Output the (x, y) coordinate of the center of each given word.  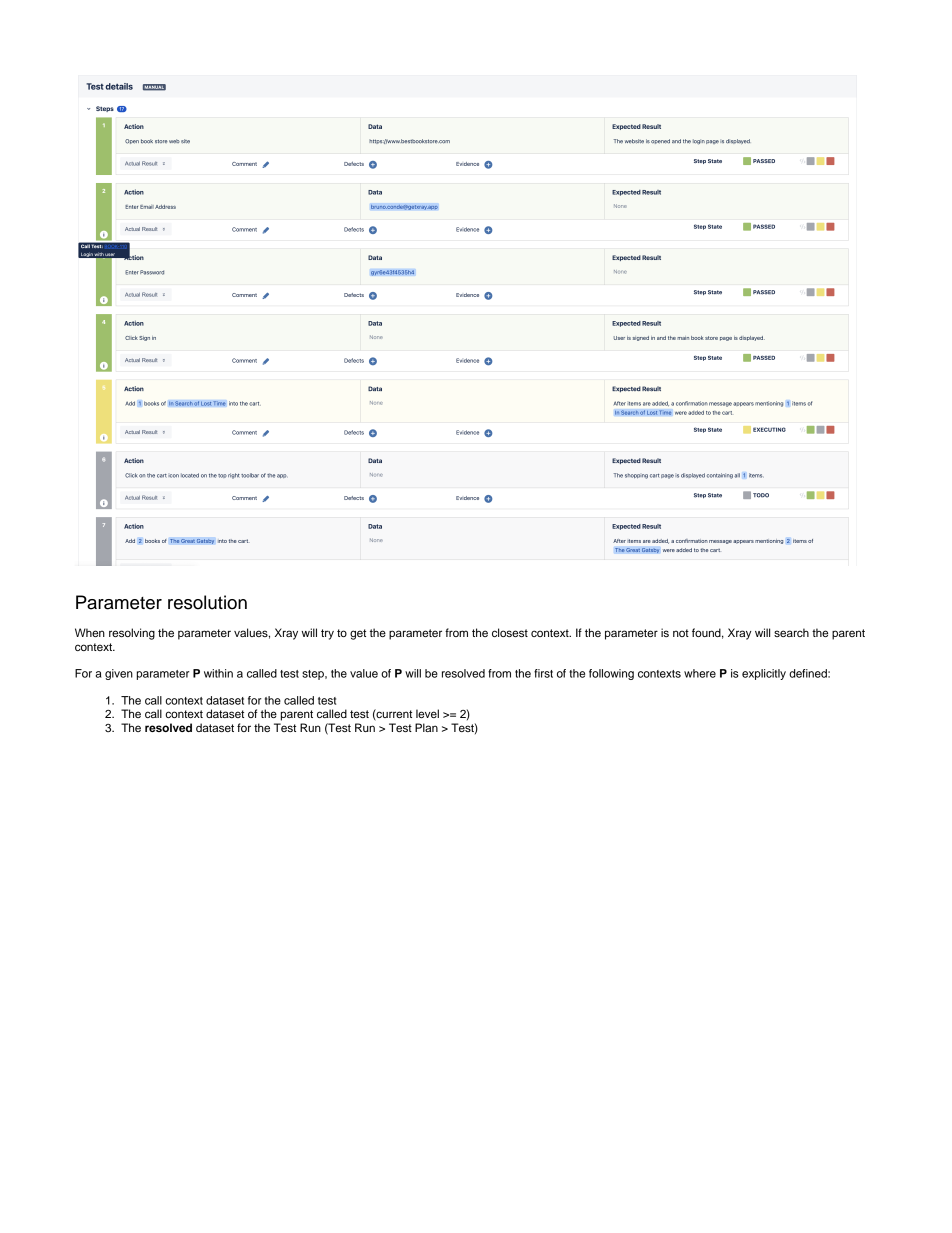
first (543, 673)
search (791, 632)
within (218, 673)
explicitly (764, 674)
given (119, 674)
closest (510, 632)
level (427, 713)
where (700, 673)
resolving (132, 634)
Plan (426, 727)
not (681, 633)
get (358, 634)
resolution (207, 602)
